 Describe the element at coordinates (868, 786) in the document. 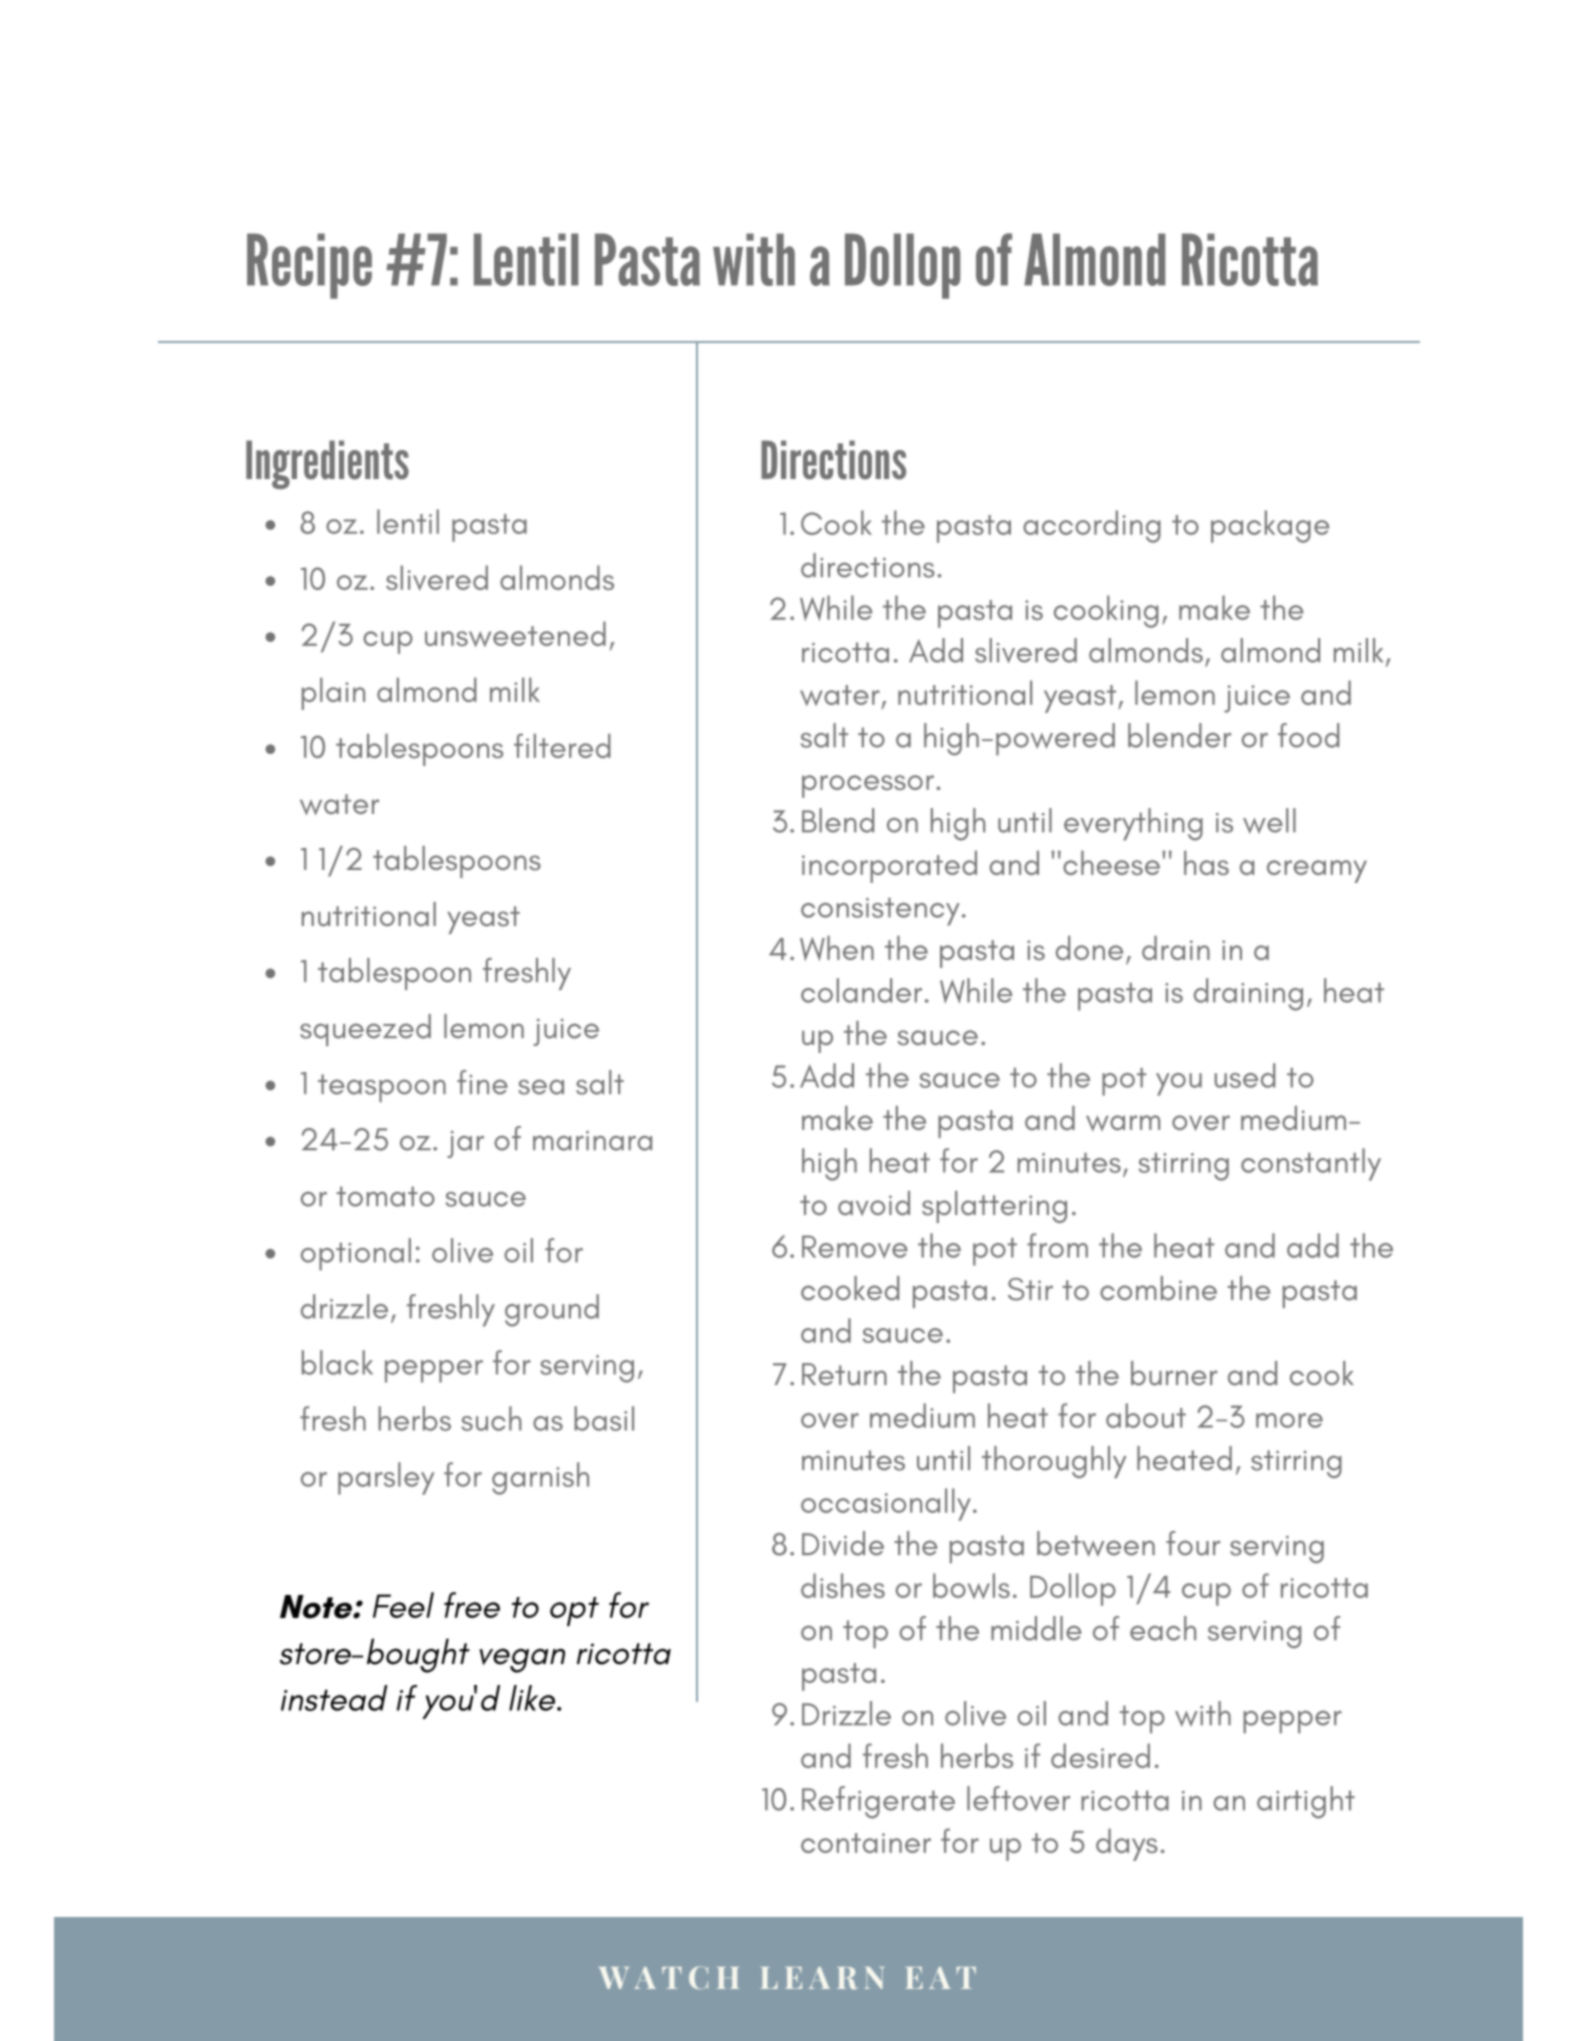

I see `processor` at that location.
